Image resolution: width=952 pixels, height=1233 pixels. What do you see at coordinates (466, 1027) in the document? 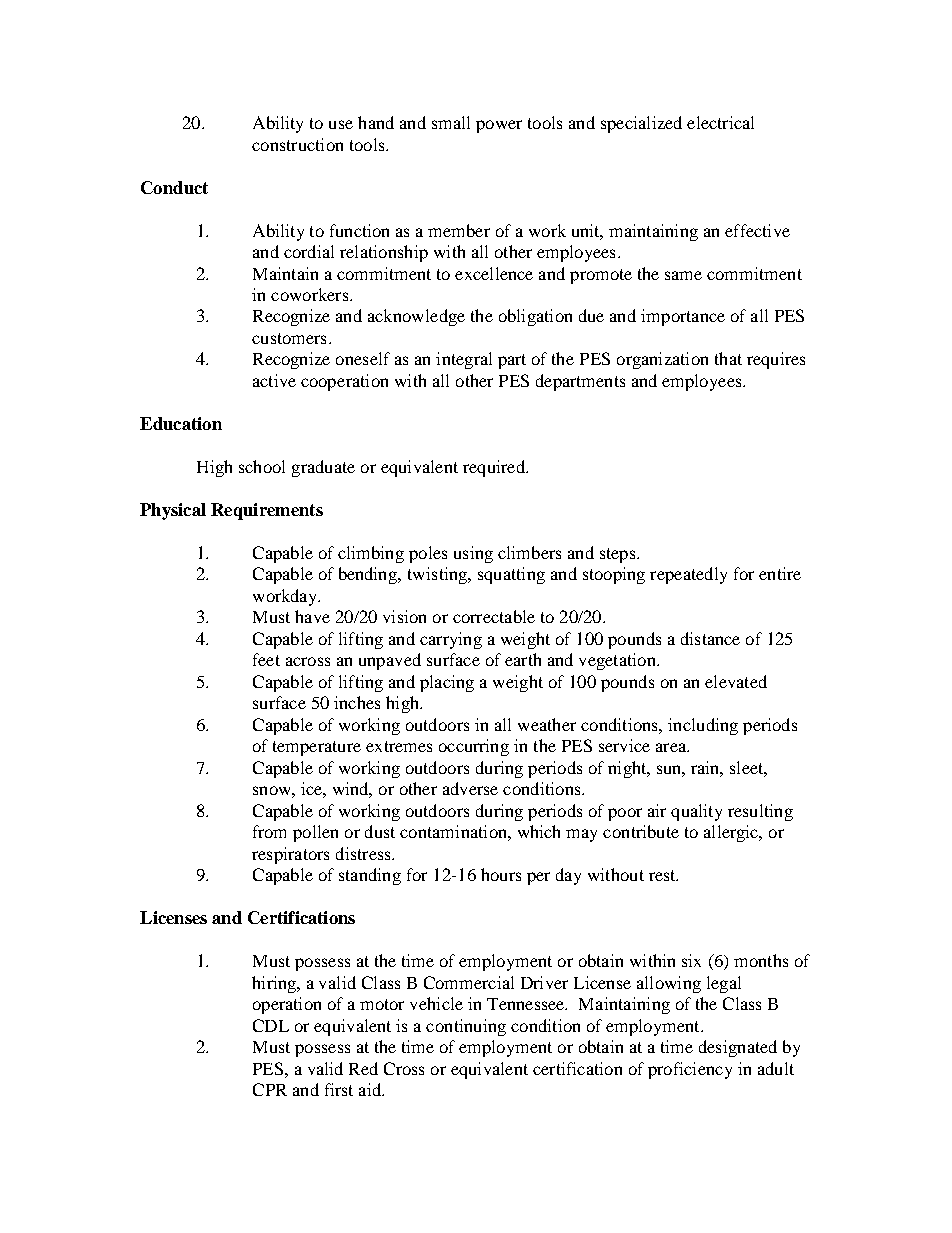
I see `continuing` at bounding box center [466, 1027].
